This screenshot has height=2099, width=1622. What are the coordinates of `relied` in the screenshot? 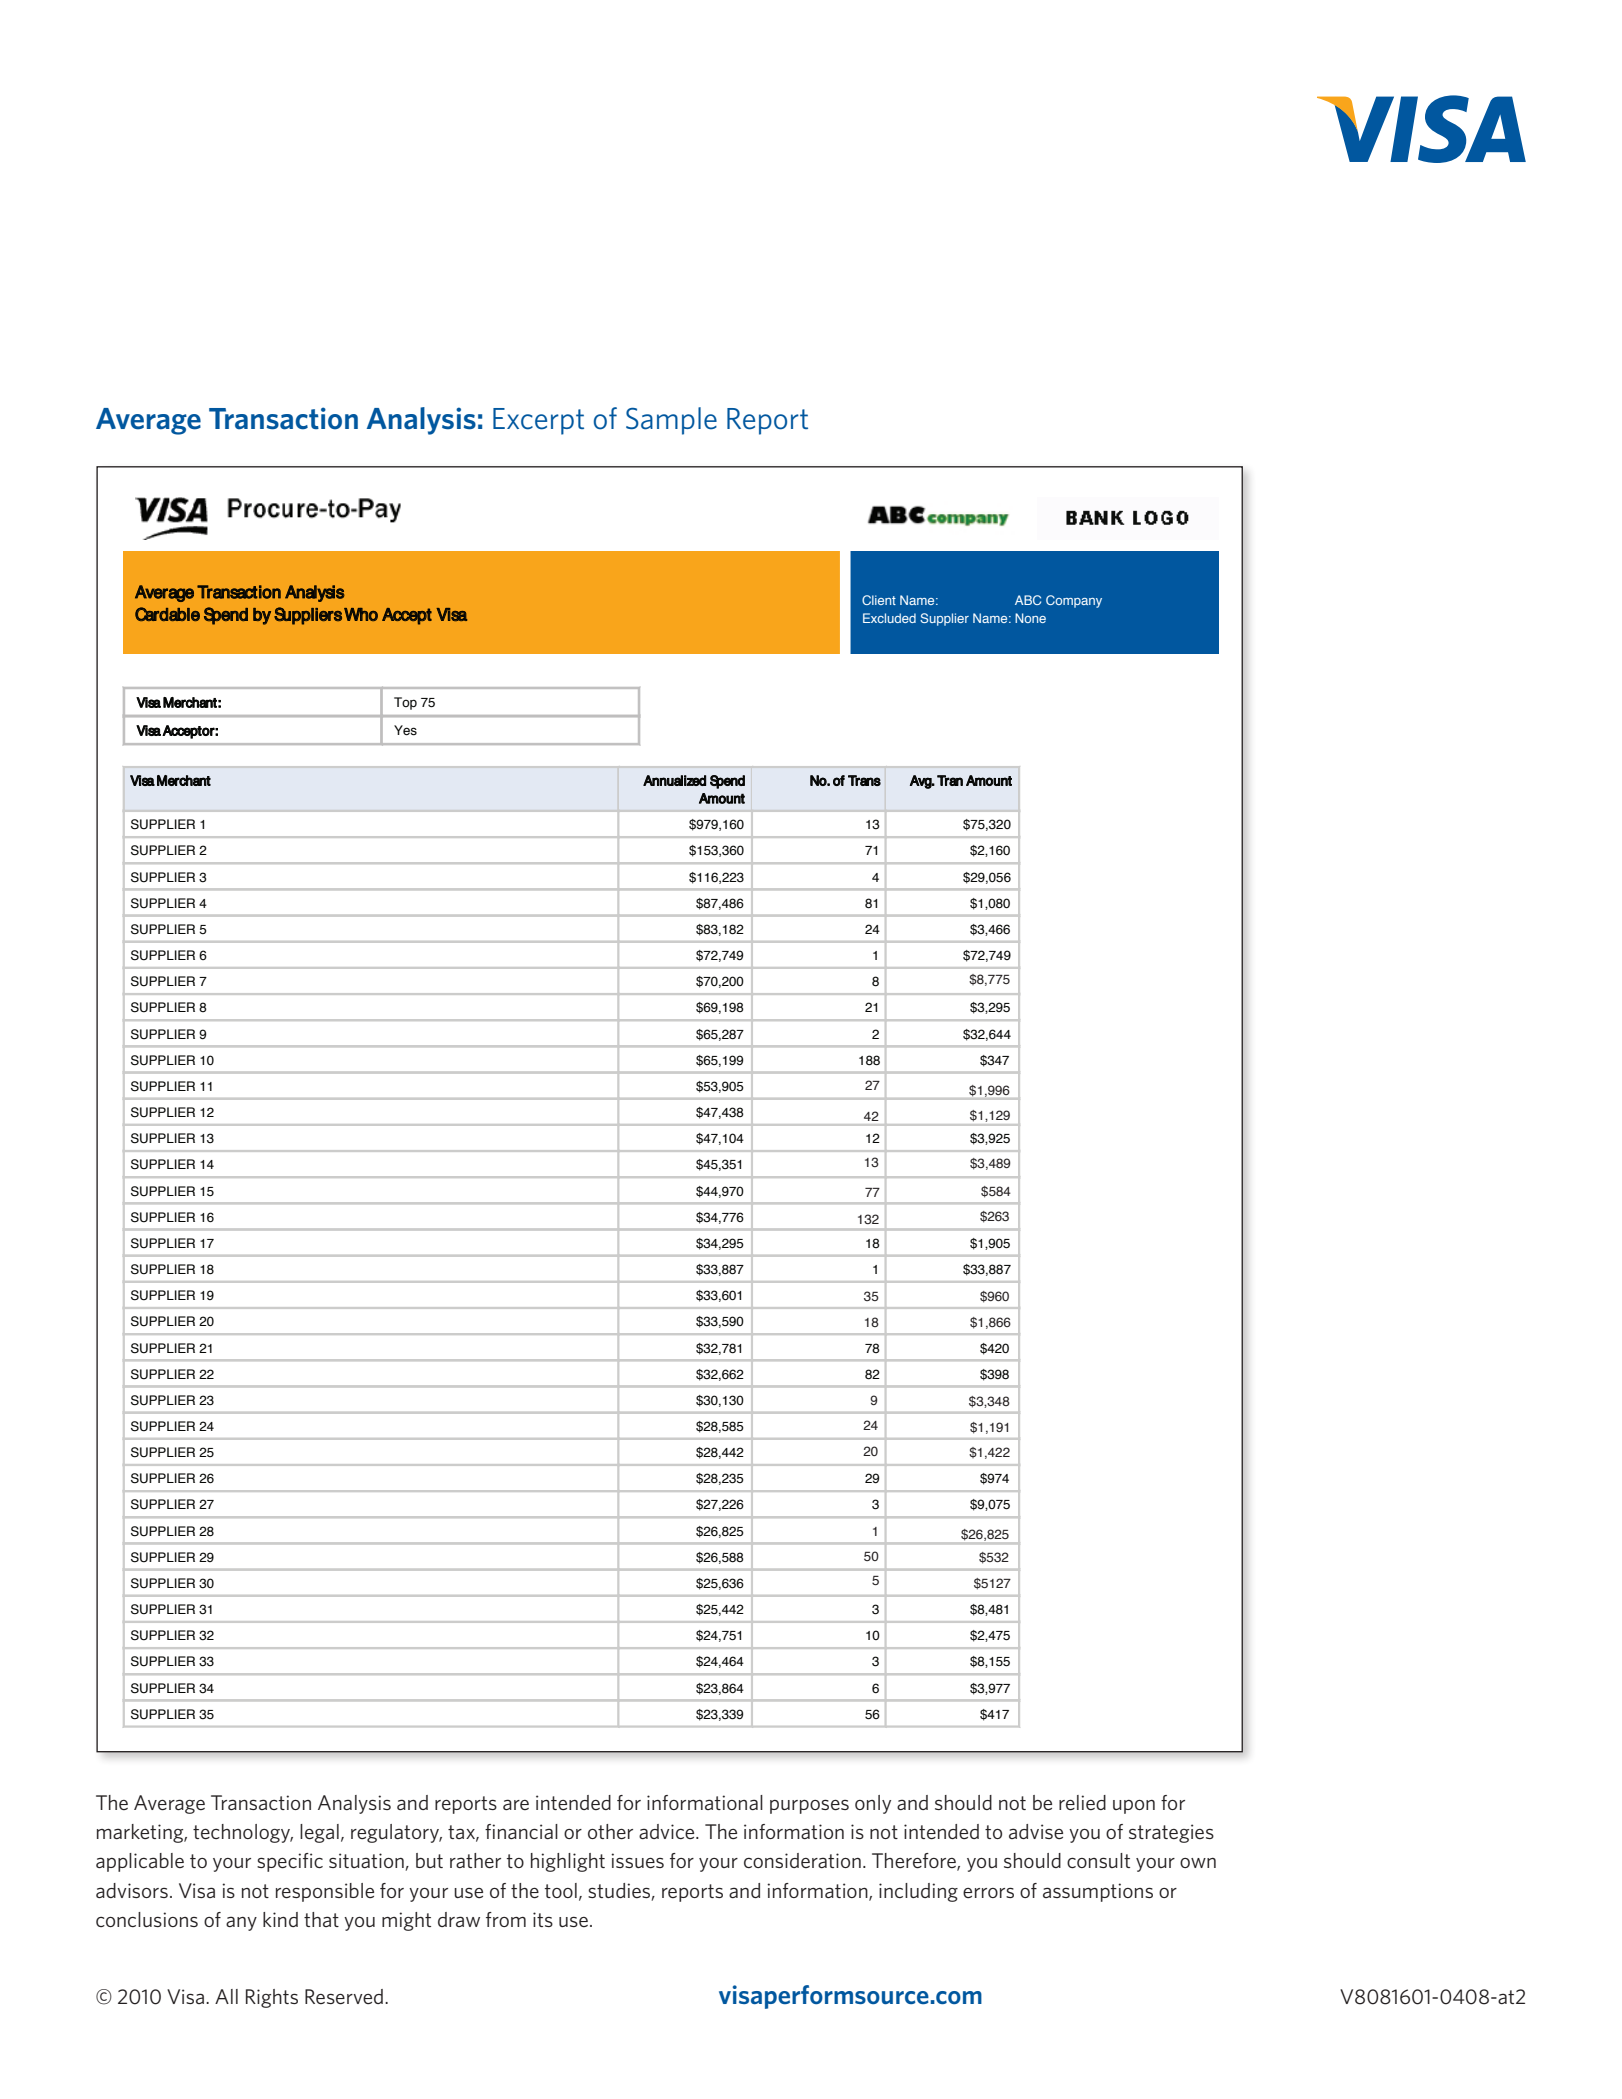 It's located at (1082, 1803).
